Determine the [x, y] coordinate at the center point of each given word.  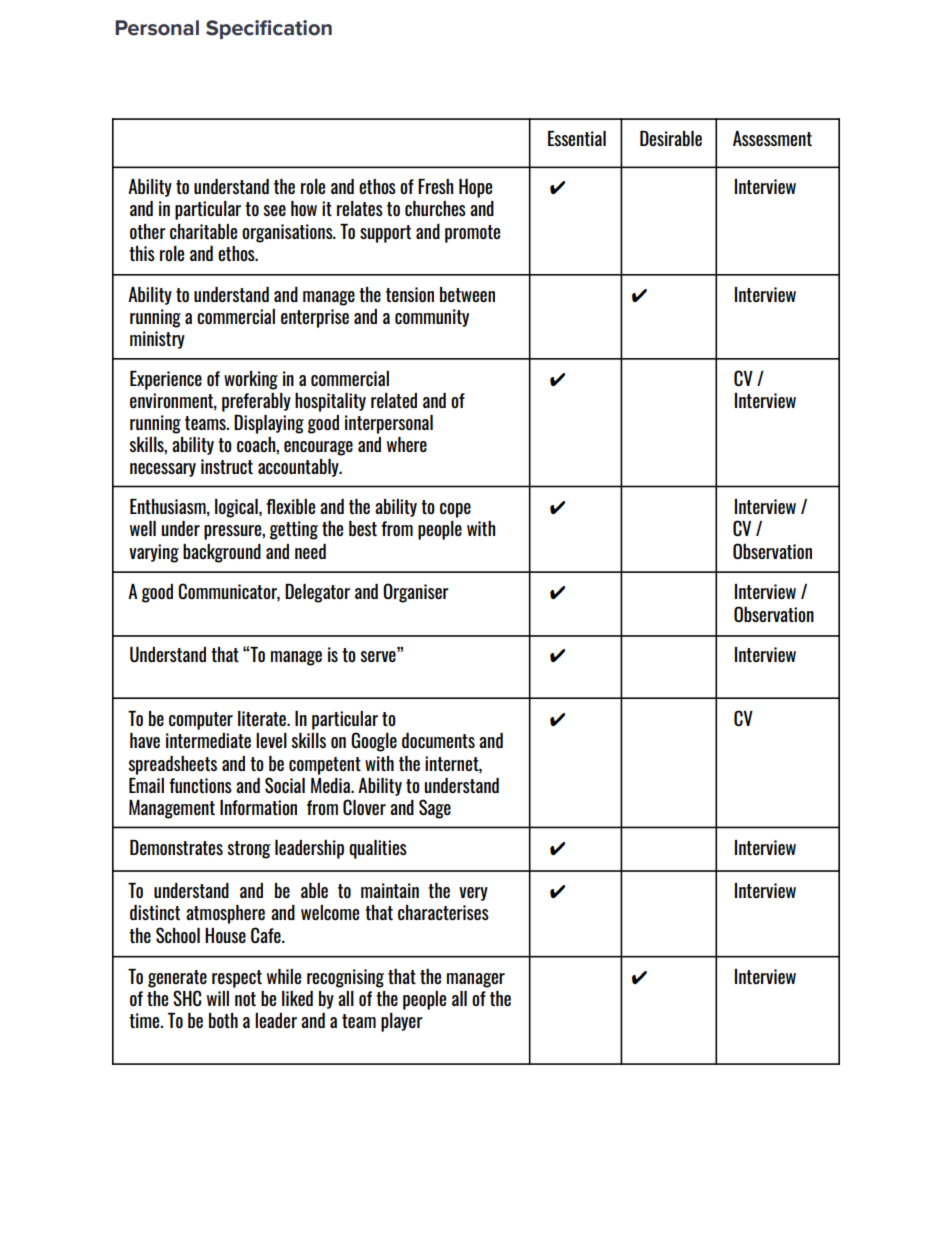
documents [438, 740]
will [218, 998]
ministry [157, 340]
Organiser [416, 593]
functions [200, 785]
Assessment [772, 138]
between [467, 294]
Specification [269, 29]
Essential [577, 138]
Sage [435, 809]
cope [455, 510]
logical [237, 508]
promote [472, 234]
